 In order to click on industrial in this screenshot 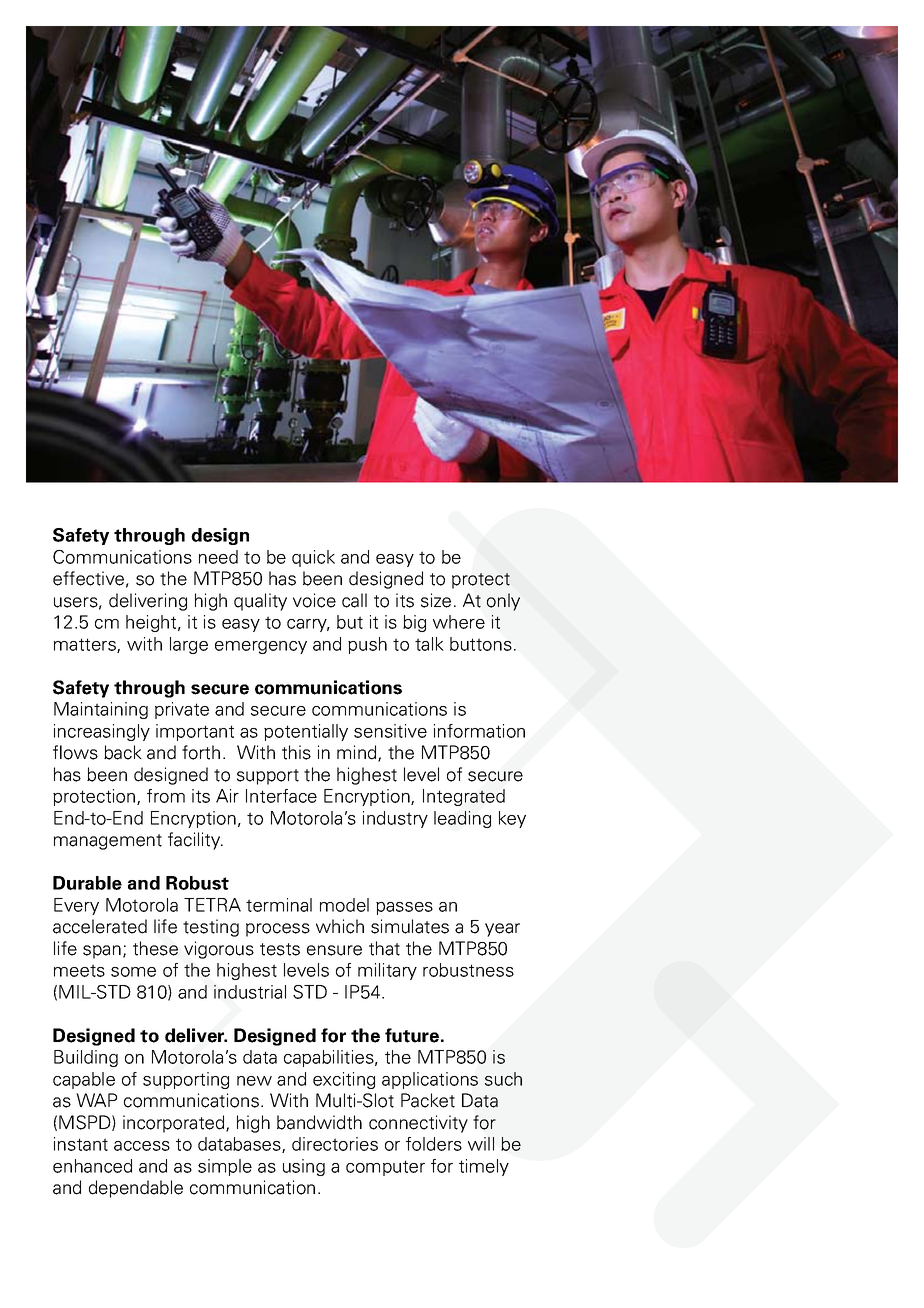, I will do `click(250, 992)`.
